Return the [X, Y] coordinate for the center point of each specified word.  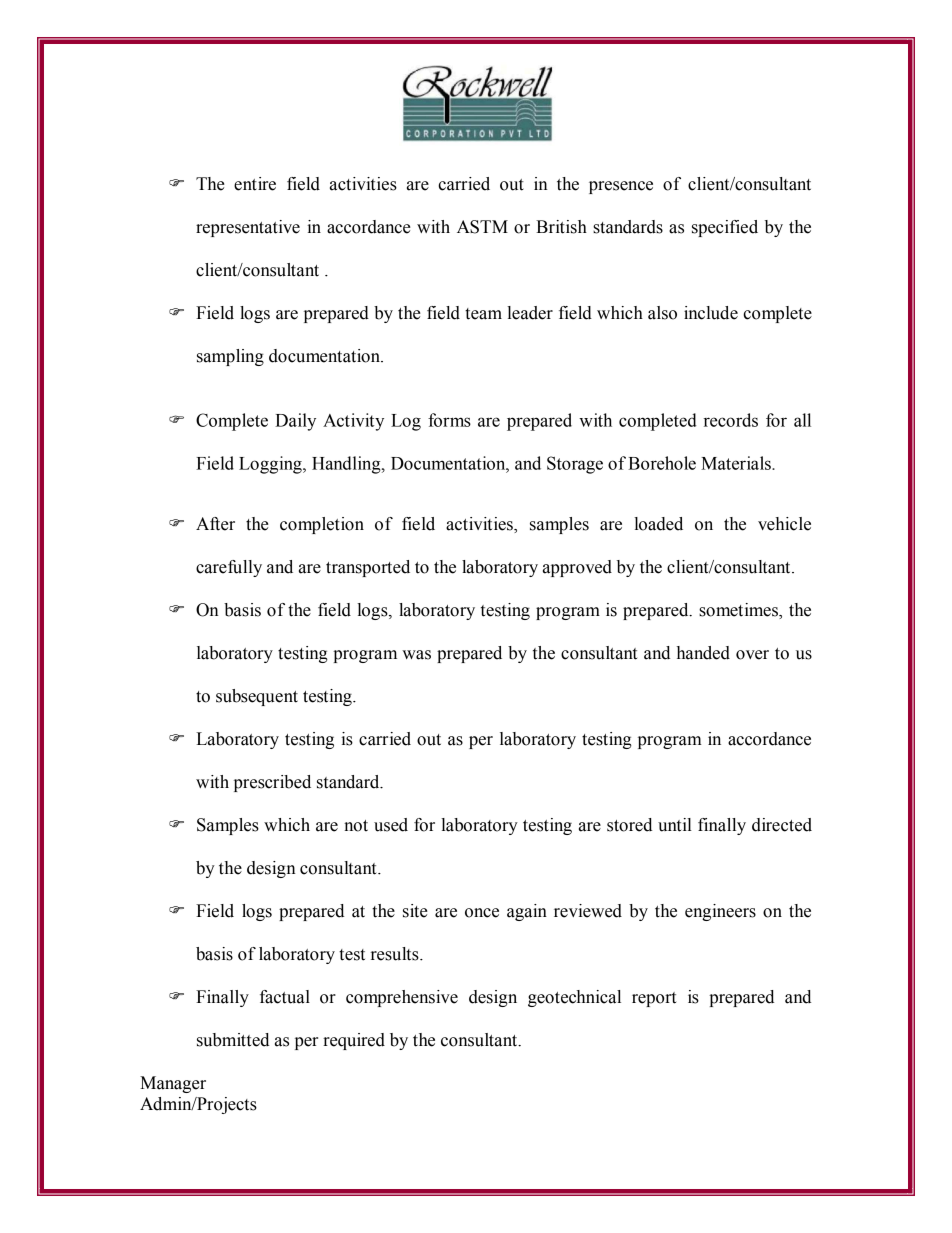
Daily [295, 422]
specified [725, 228]
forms [449, 420]
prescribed [272, 783]
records [731, 420]
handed [703, 653]
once [482, 913]
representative [248, 228]
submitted [233, 1040]
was [416, 655]
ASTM [482, 227]
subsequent [257, 697]
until [675, 825]
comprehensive [402, 998]
